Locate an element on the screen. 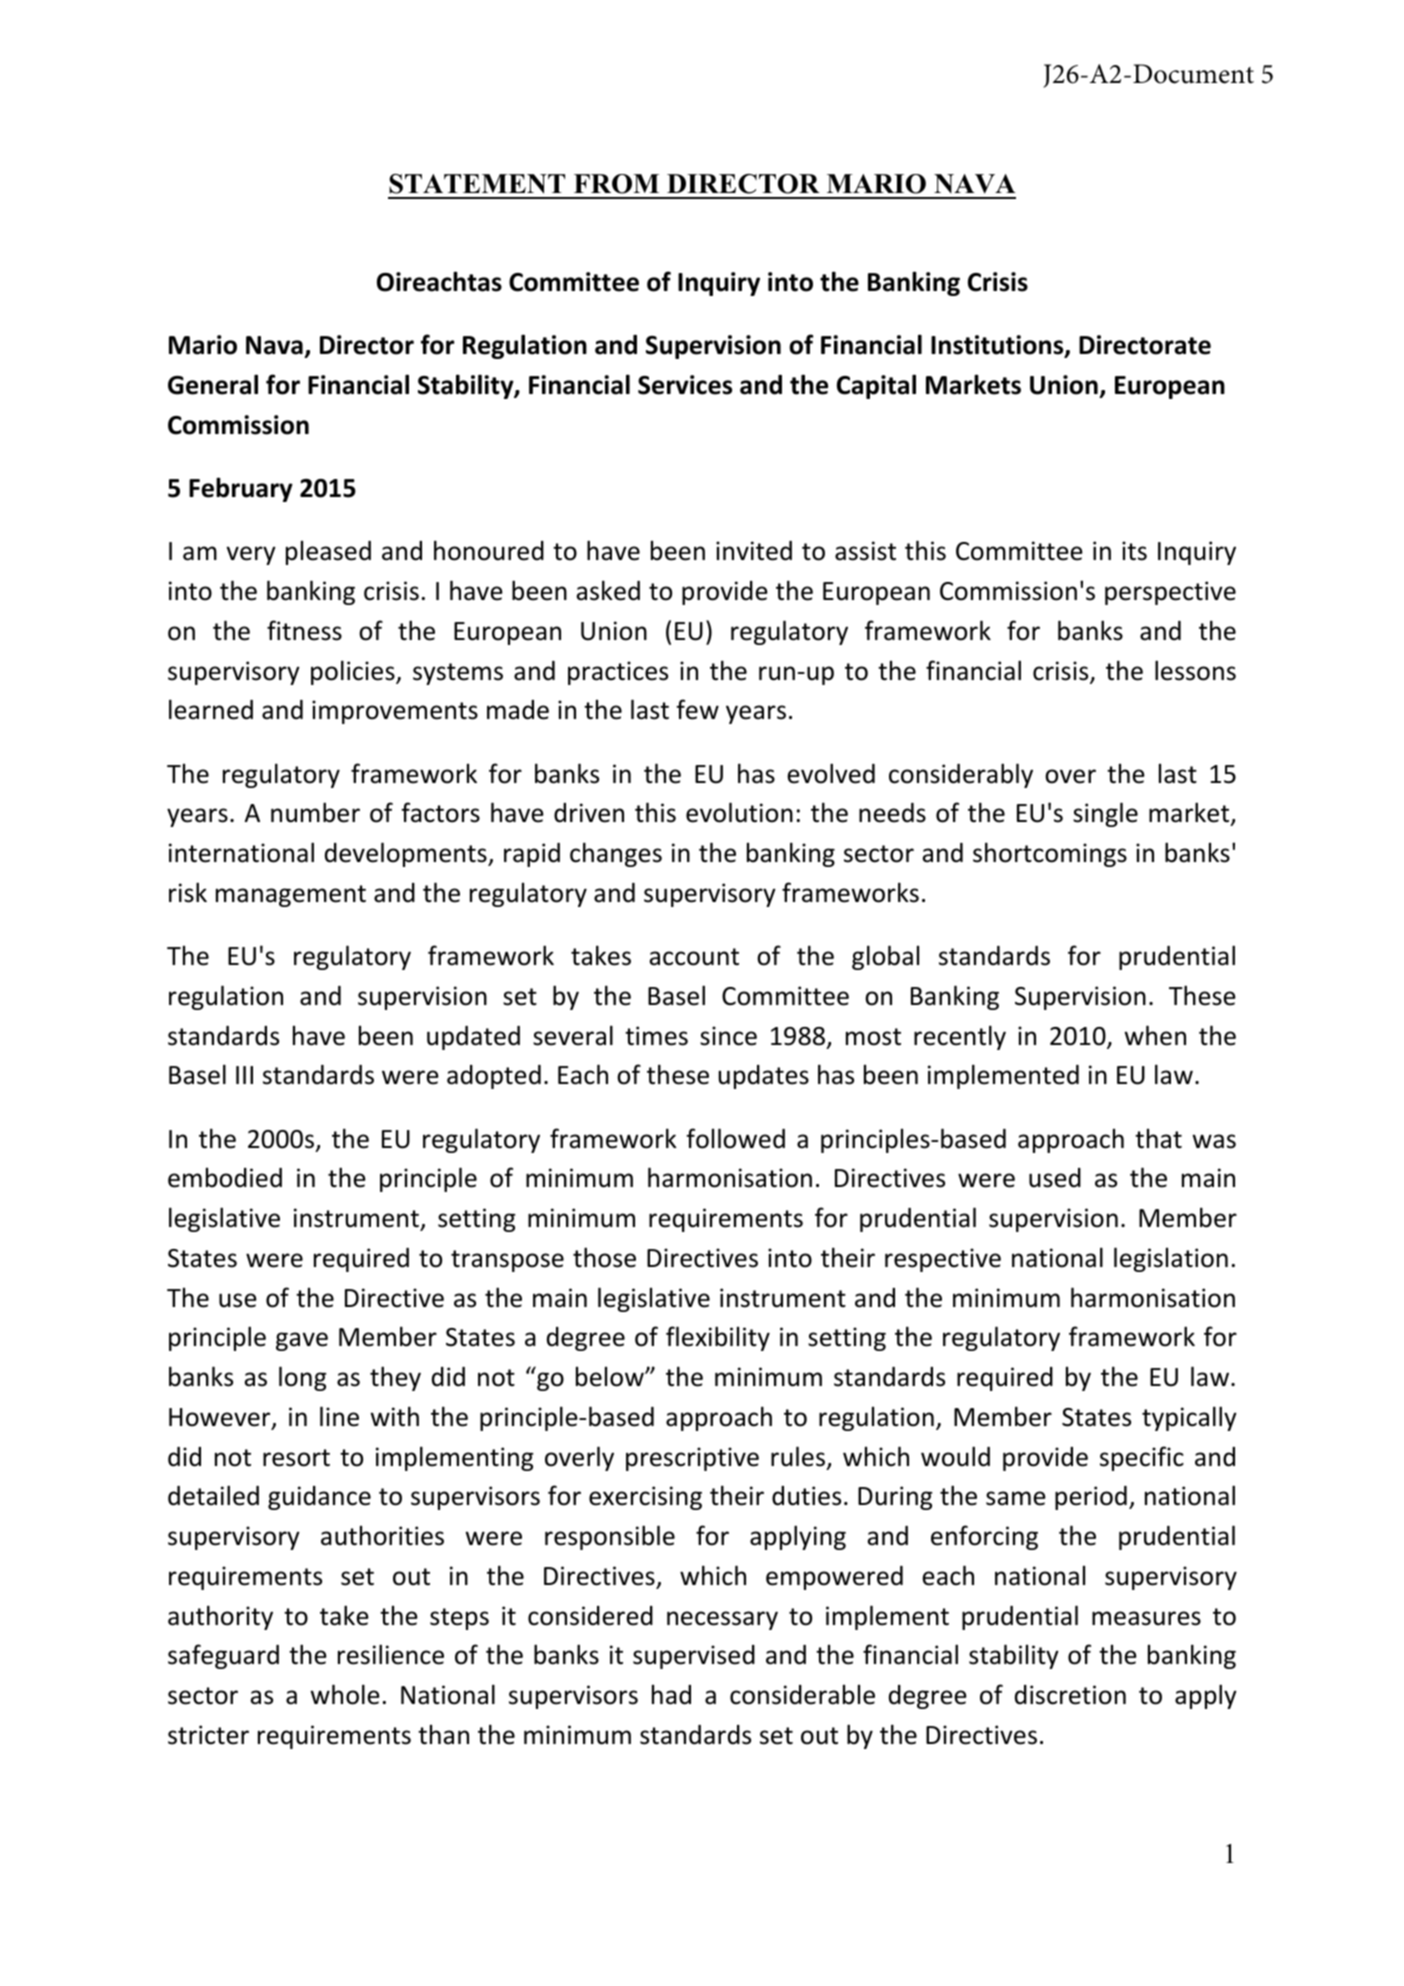  its is located at coordinates (1134, 551).
